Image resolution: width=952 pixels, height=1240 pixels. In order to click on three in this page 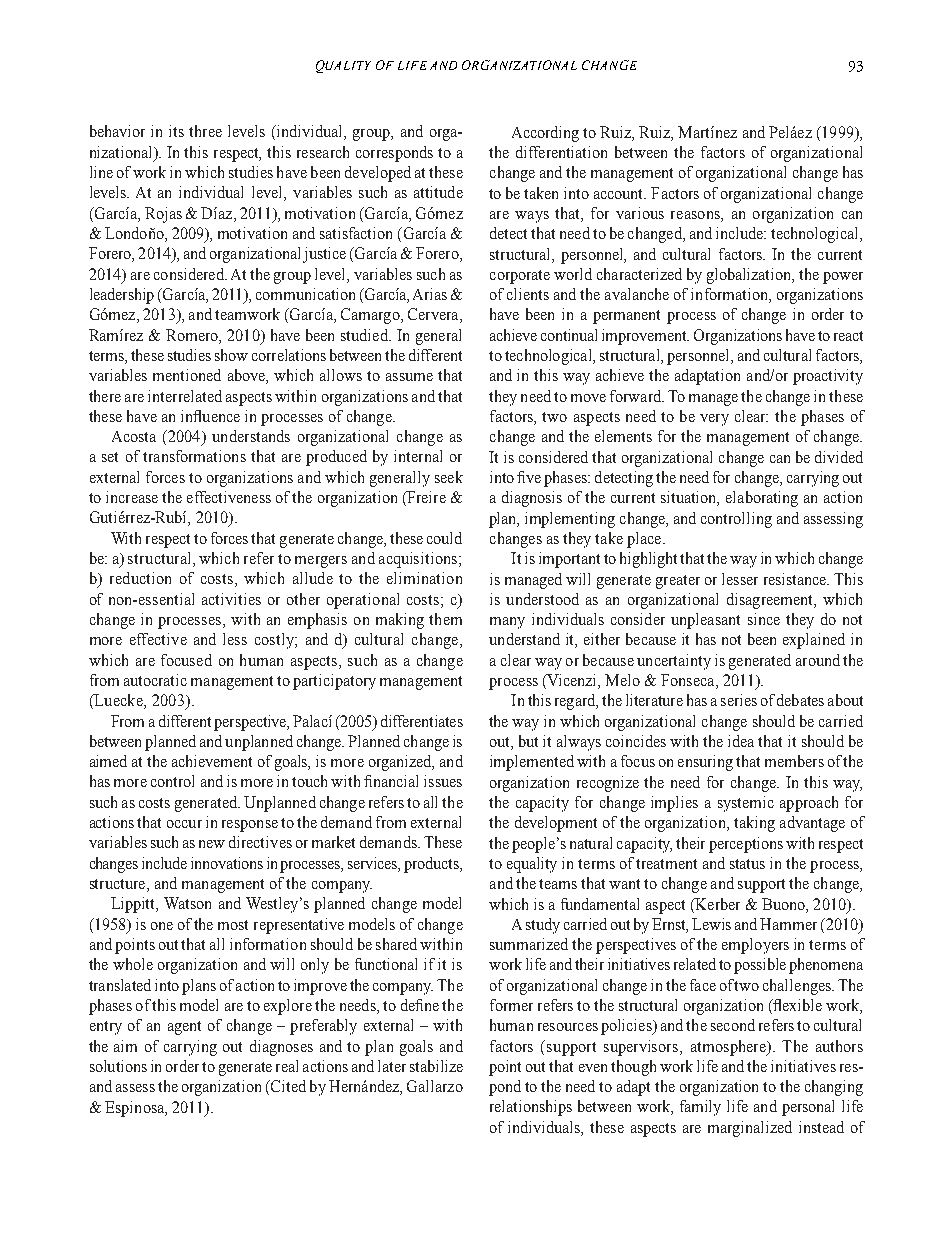, I will do `click(205, 131)`.
